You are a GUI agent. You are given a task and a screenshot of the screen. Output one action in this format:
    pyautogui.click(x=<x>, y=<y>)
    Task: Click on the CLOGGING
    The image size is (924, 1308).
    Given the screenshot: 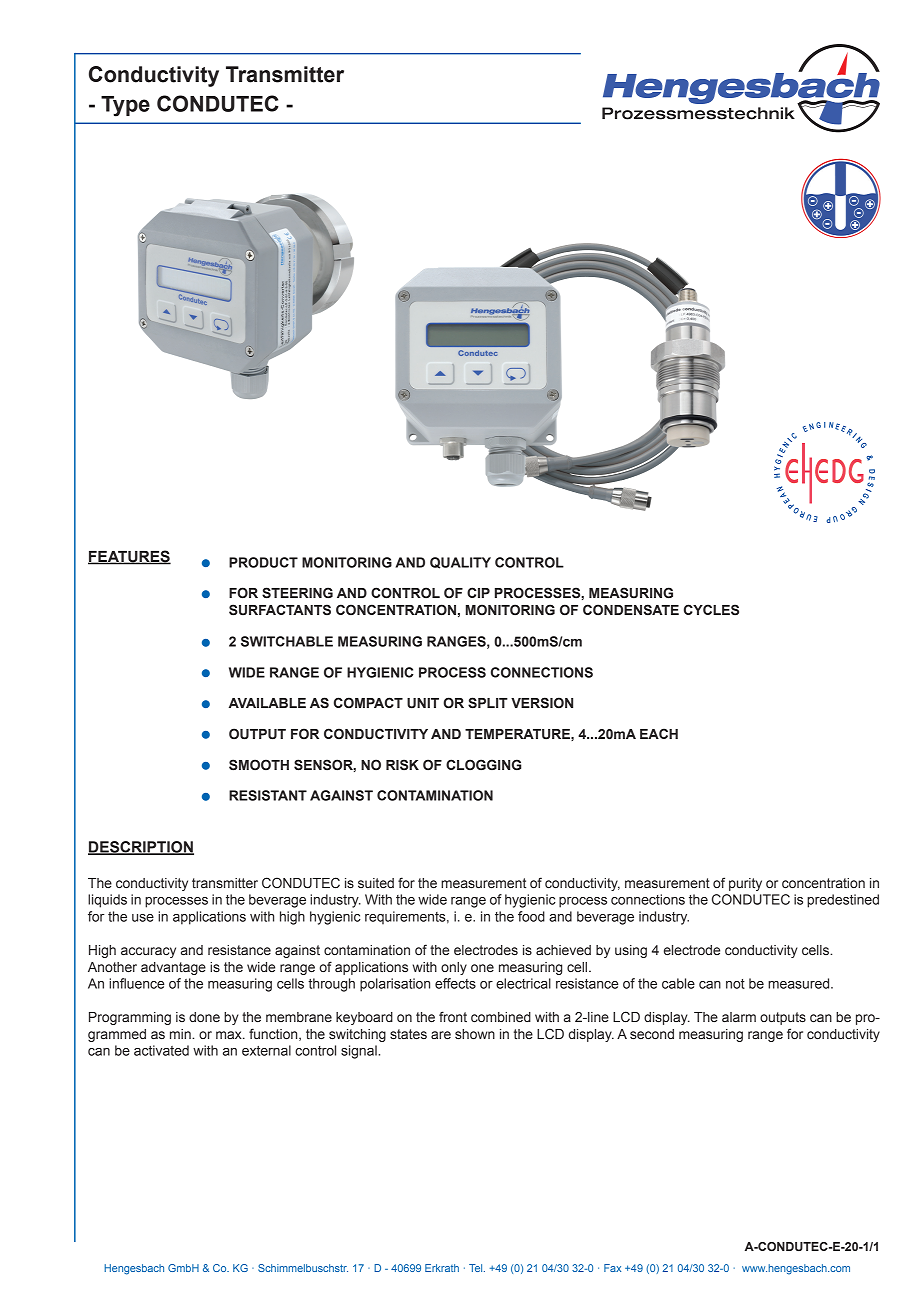 What is the action you would take?
    pyautogui.click(x=483, y=764)
